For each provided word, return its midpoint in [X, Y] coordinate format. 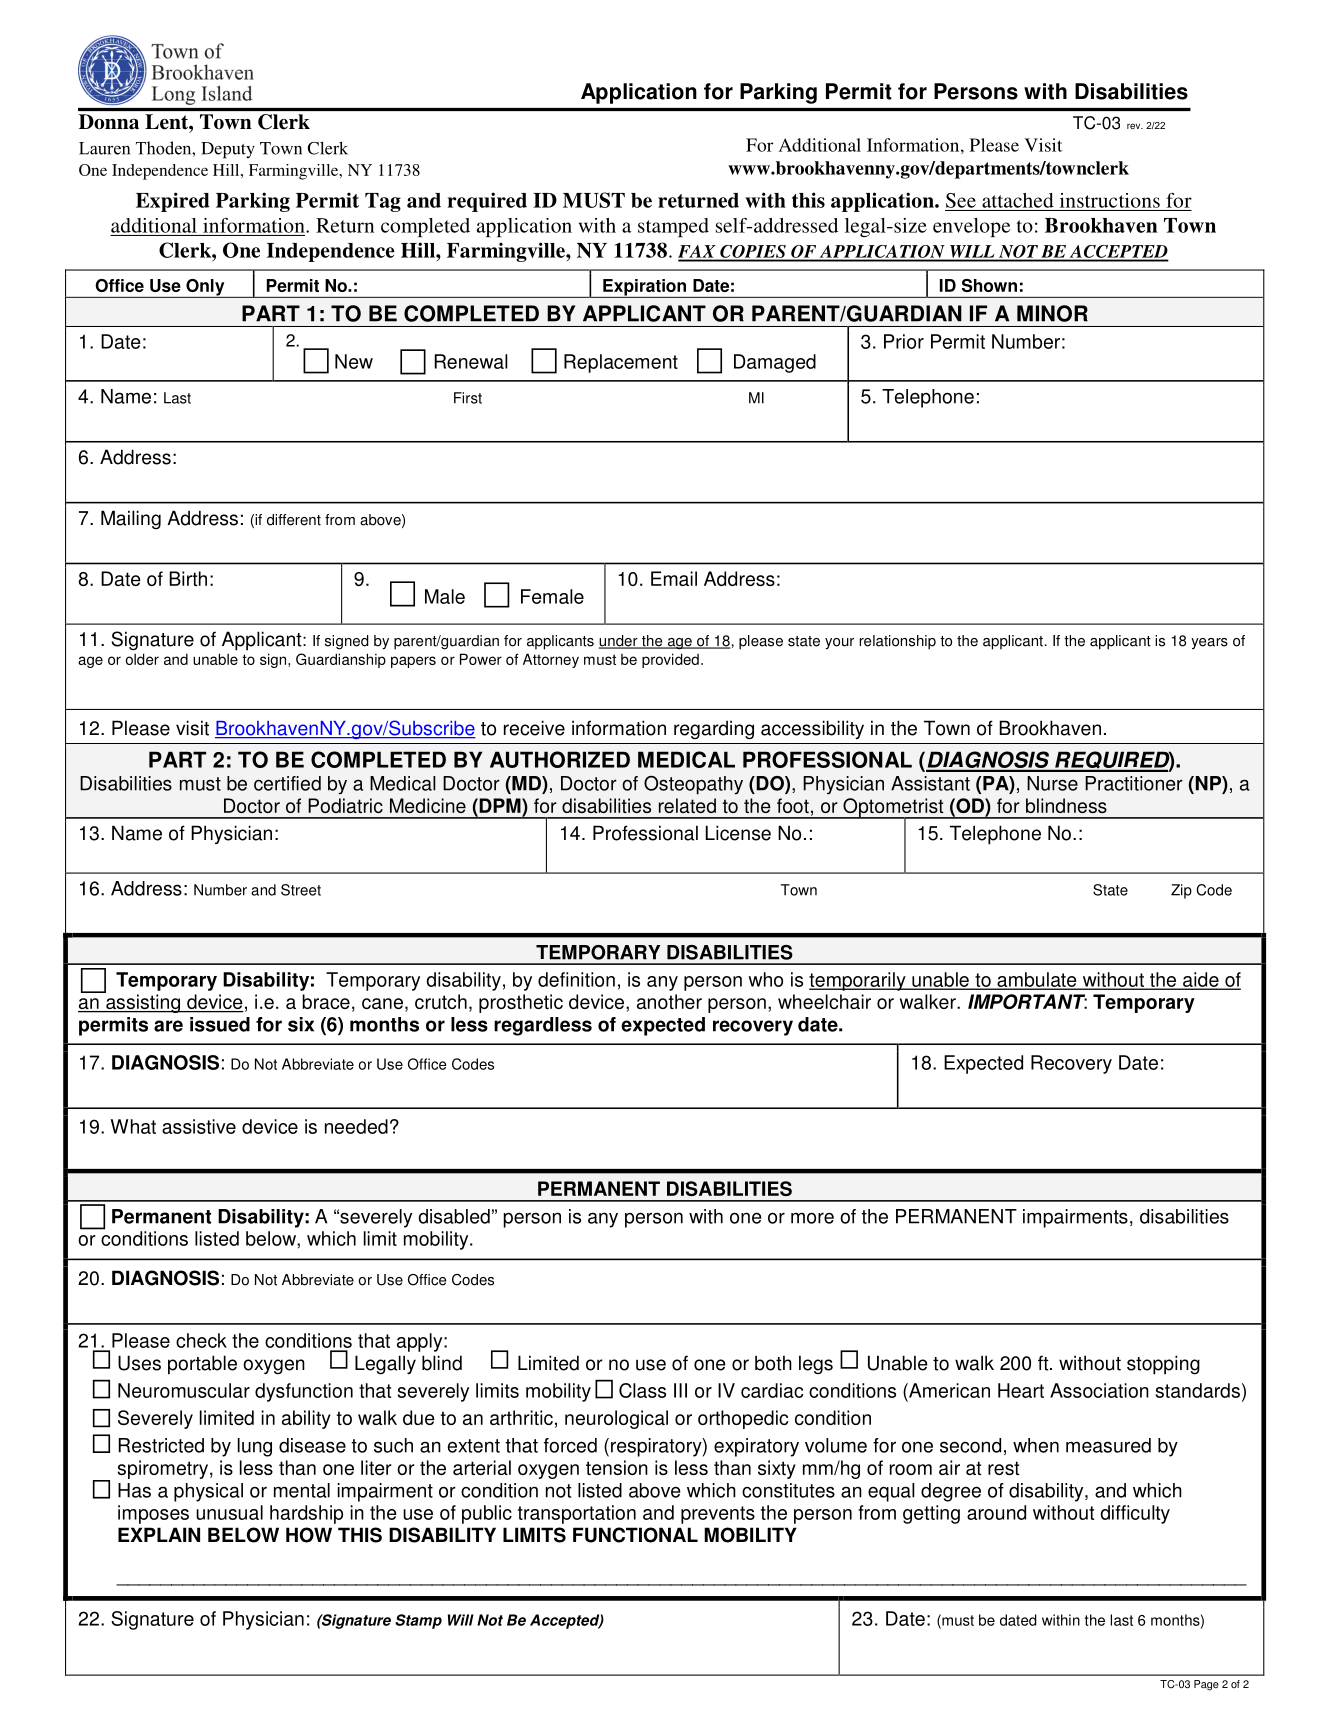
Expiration [644, 288]
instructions [1110, 200]
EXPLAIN [159, 1534]
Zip [1181, 891]
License [738, 833]
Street [301, 890]
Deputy [228, 150]
